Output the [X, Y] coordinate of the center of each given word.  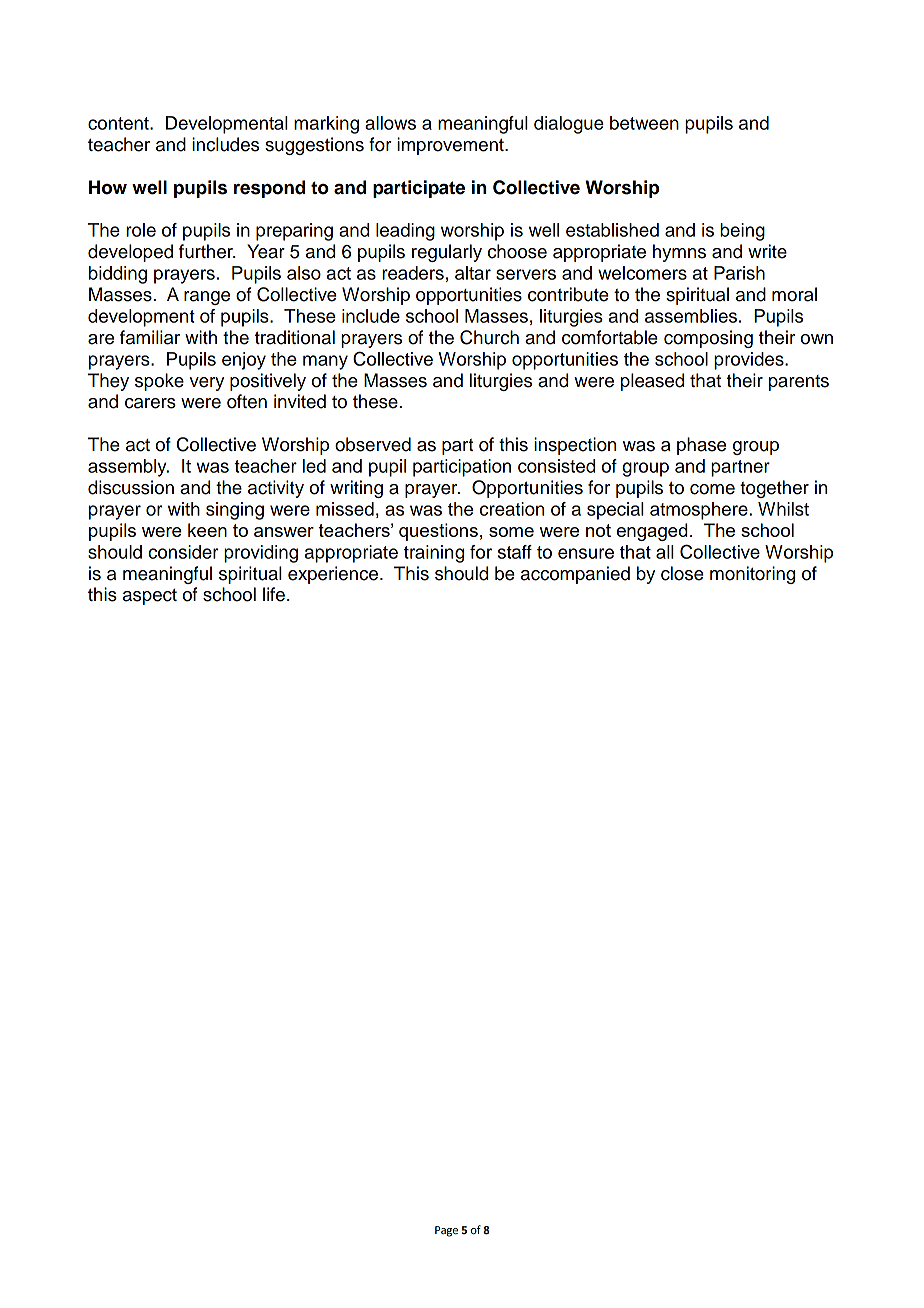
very [207, 384]
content [119, 123]
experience [334, 575]
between [644, 123]
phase [701, 446]
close [682, 573]
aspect [150, 597]
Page [446, 1231]
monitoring [752, 575]
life [274, 594]
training [434, 554]
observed [373, 444]
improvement [451, 146]
